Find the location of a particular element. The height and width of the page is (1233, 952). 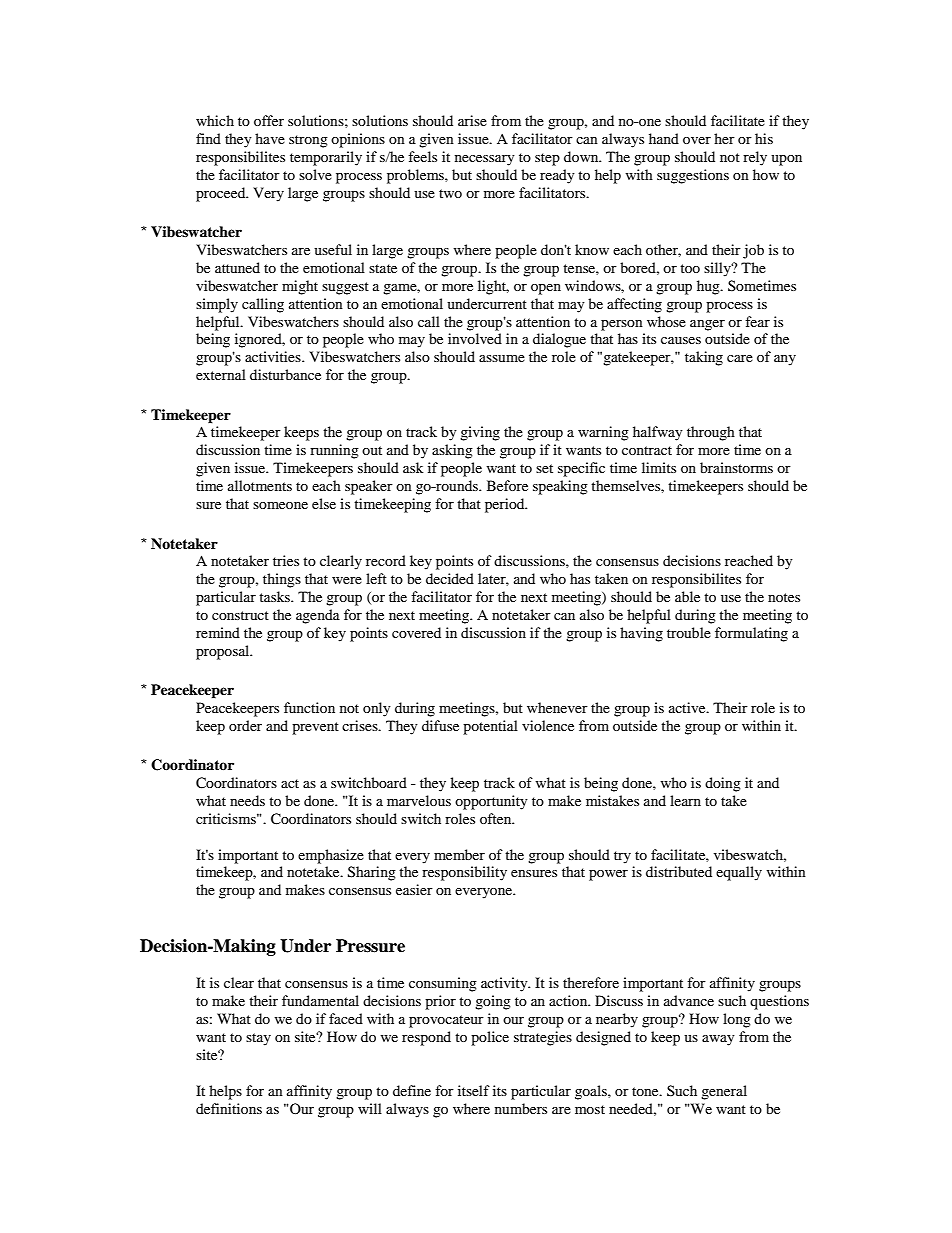

trouble is located at coordinates (689, 632).
